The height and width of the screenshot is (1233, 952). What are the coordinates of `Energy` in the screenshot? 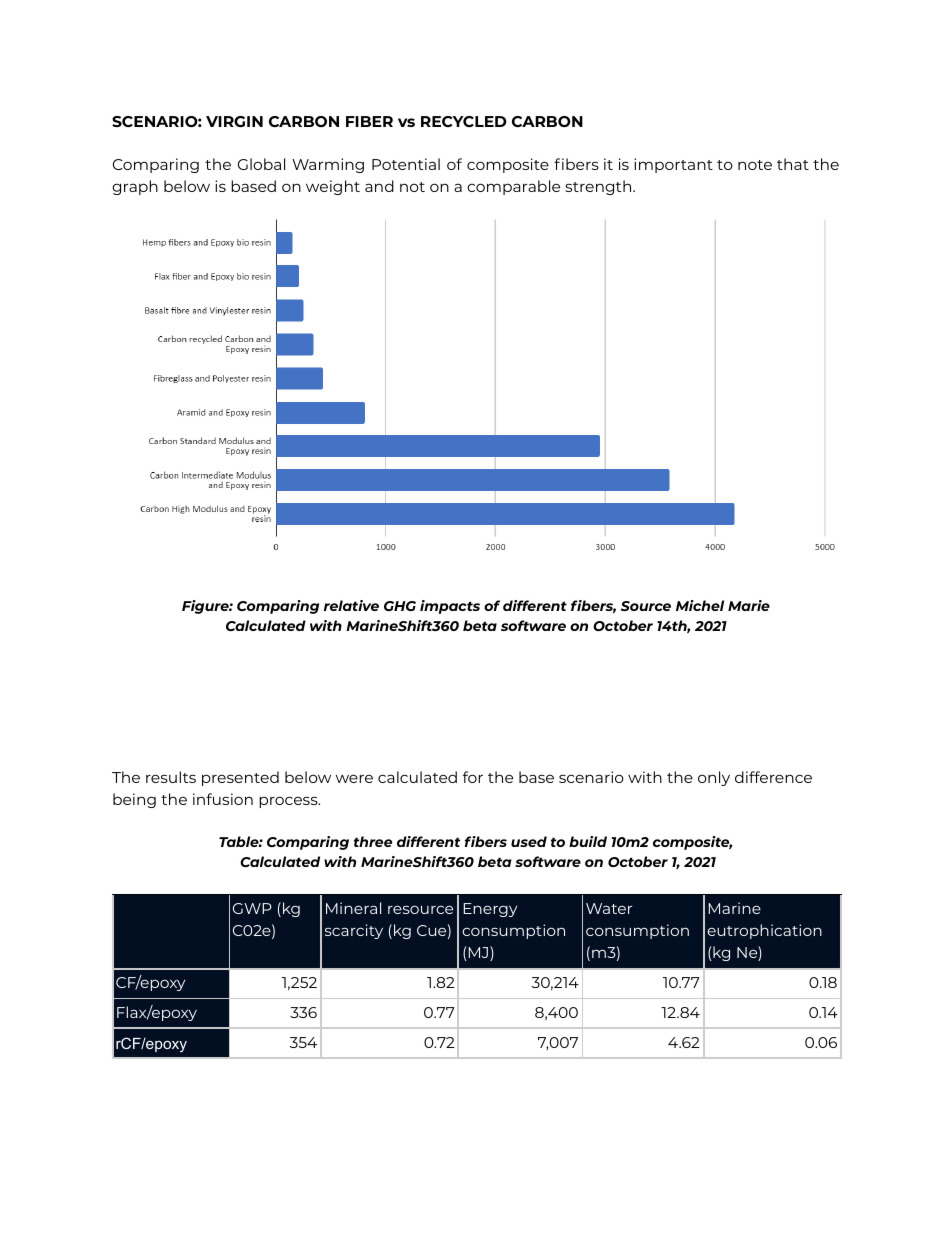 It's located at (490, 910).
